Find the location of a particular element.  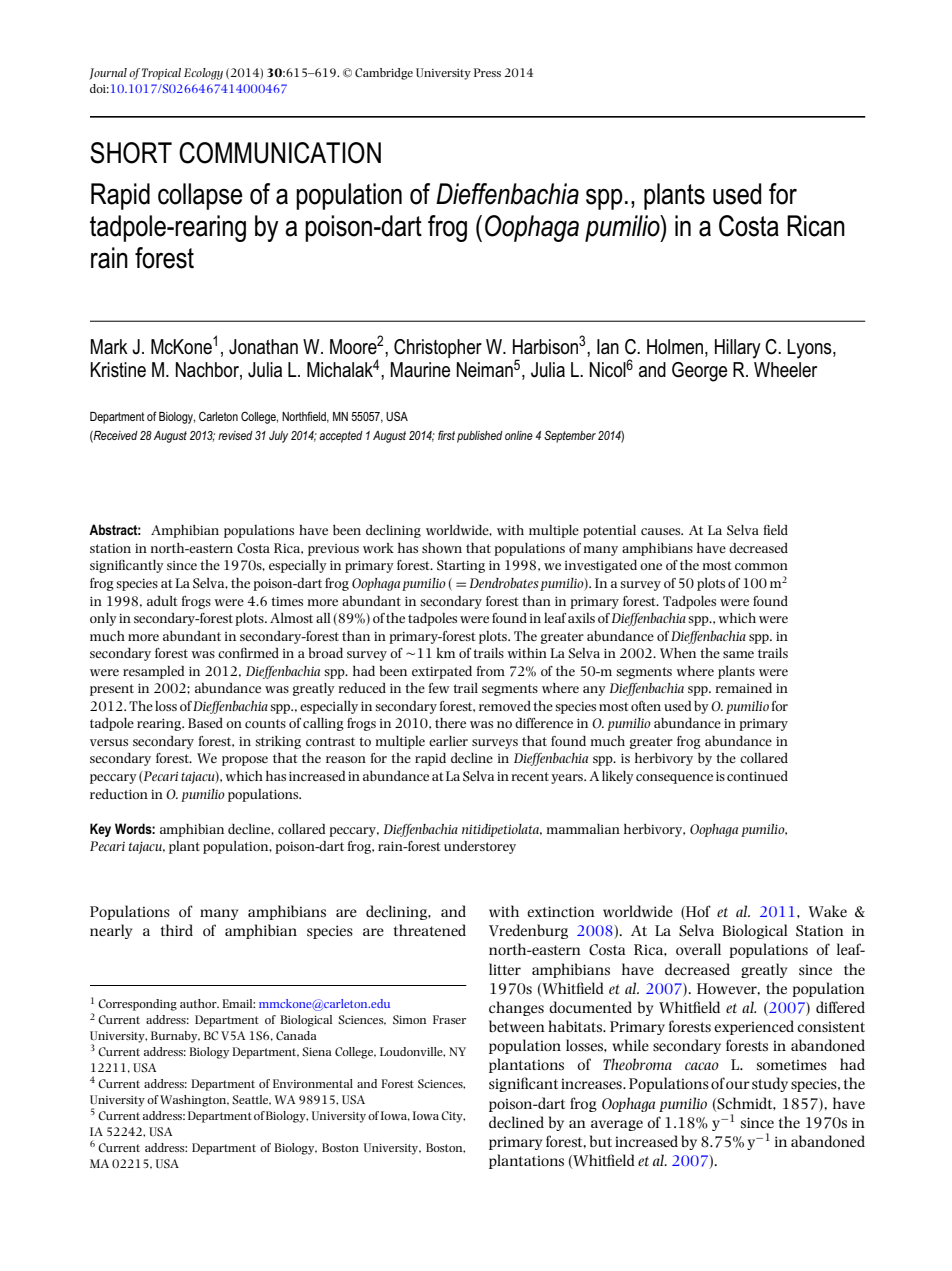

Environmental is located at coordinates (313, 1083).
